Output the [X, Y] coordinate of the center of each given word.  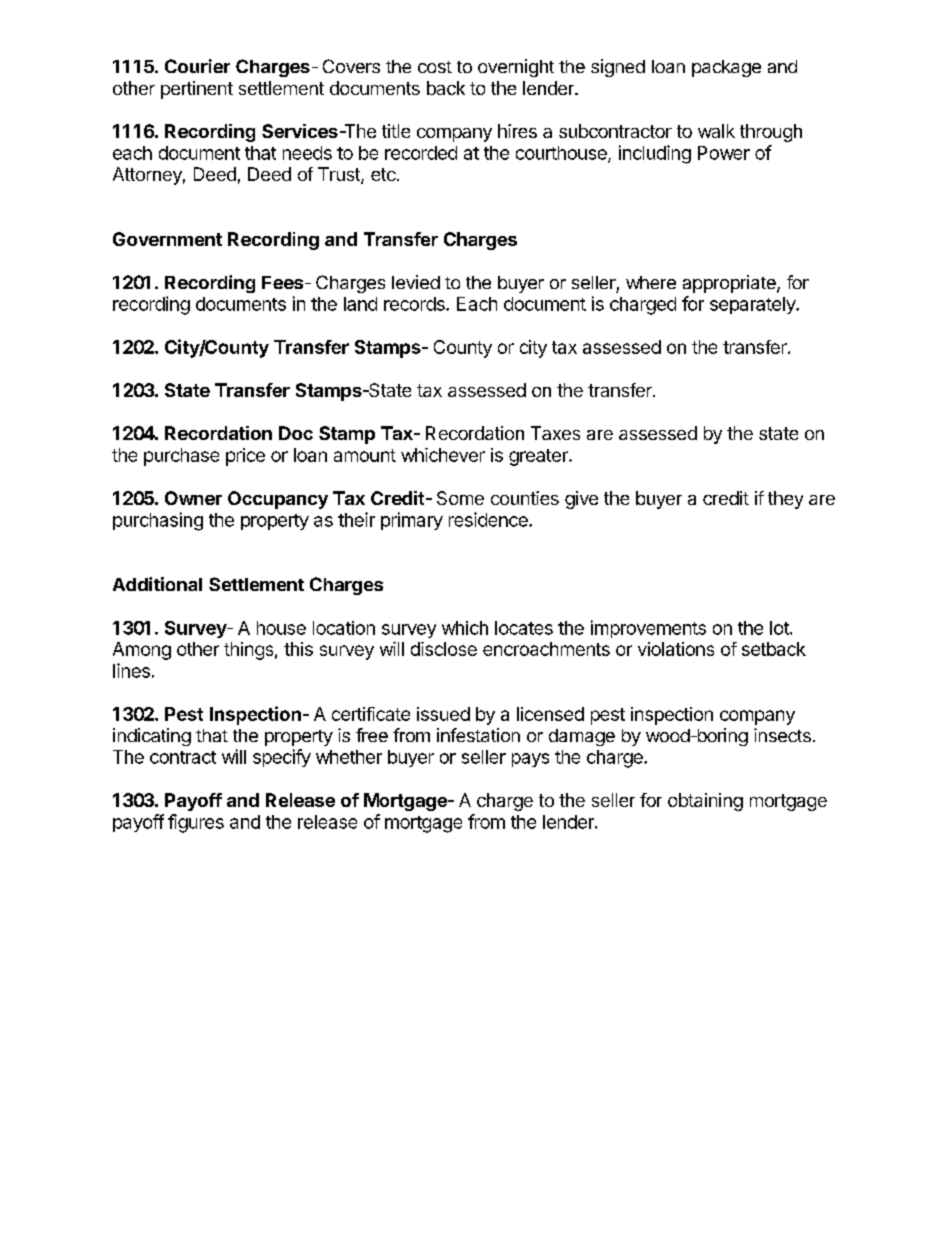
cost [435, 67]
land [360, 304]
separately [753, 305]
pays [530, 760]
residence [489, 519]
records [415, 304]
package [726, 68]
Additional [157, 584]
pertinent [197, 90]
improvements [648, 629]
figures [196, 823]
